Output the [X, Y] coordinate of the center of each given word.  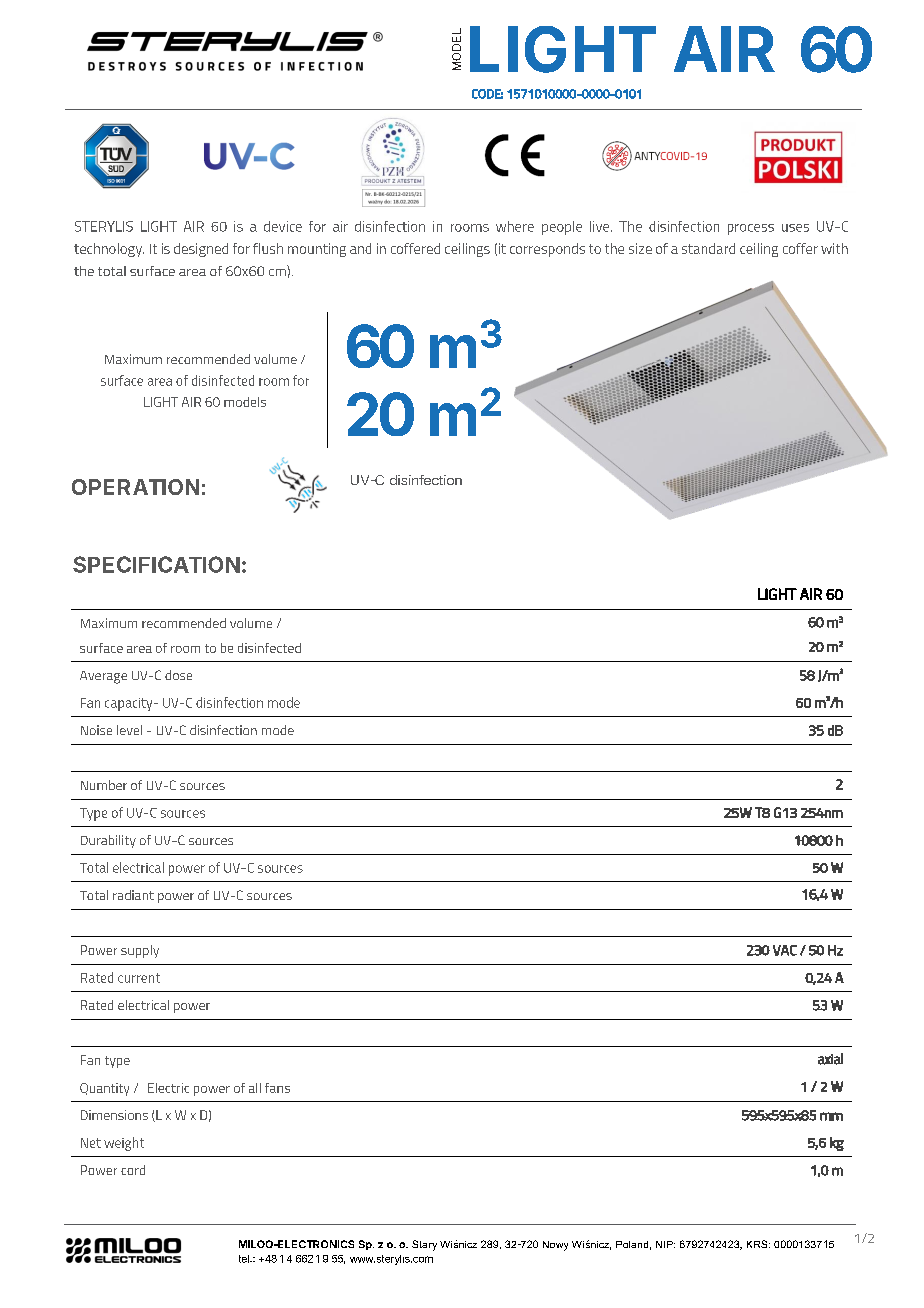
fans [277, 1088]
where [515, 226]
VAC [785, 950]
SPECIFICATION [156, 564]
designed [201, 250]
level [129, 730]
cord [133, 1170]
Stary [424, 1245]
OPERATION [135, 487]
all [255, 1088]
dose [178, 675]
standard [708, 248]
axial [830, 1059]
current [139, 978]
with [834, 248]
